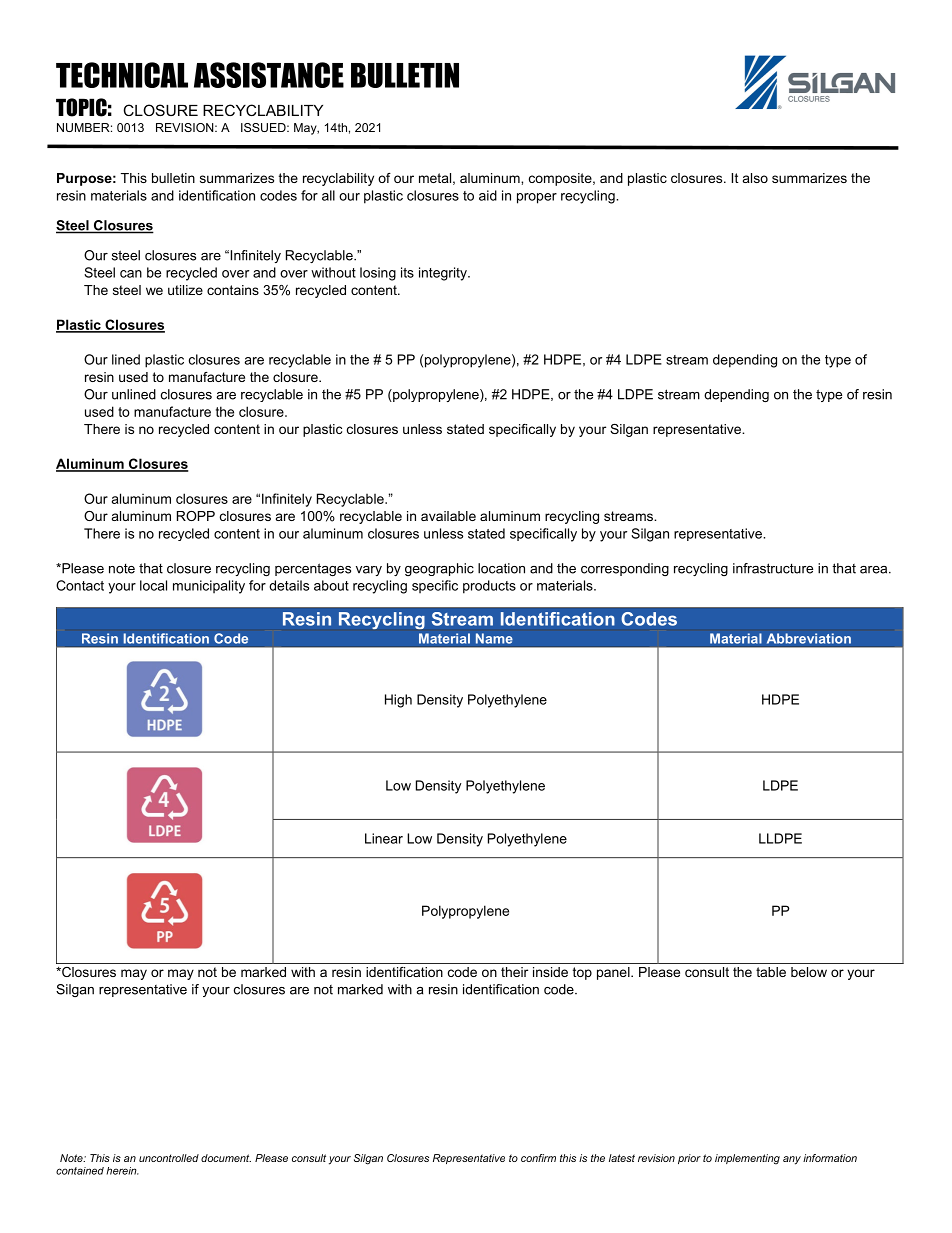 This screenshot has height=1233, width=952. I want to click on High, so click(398, 701).
